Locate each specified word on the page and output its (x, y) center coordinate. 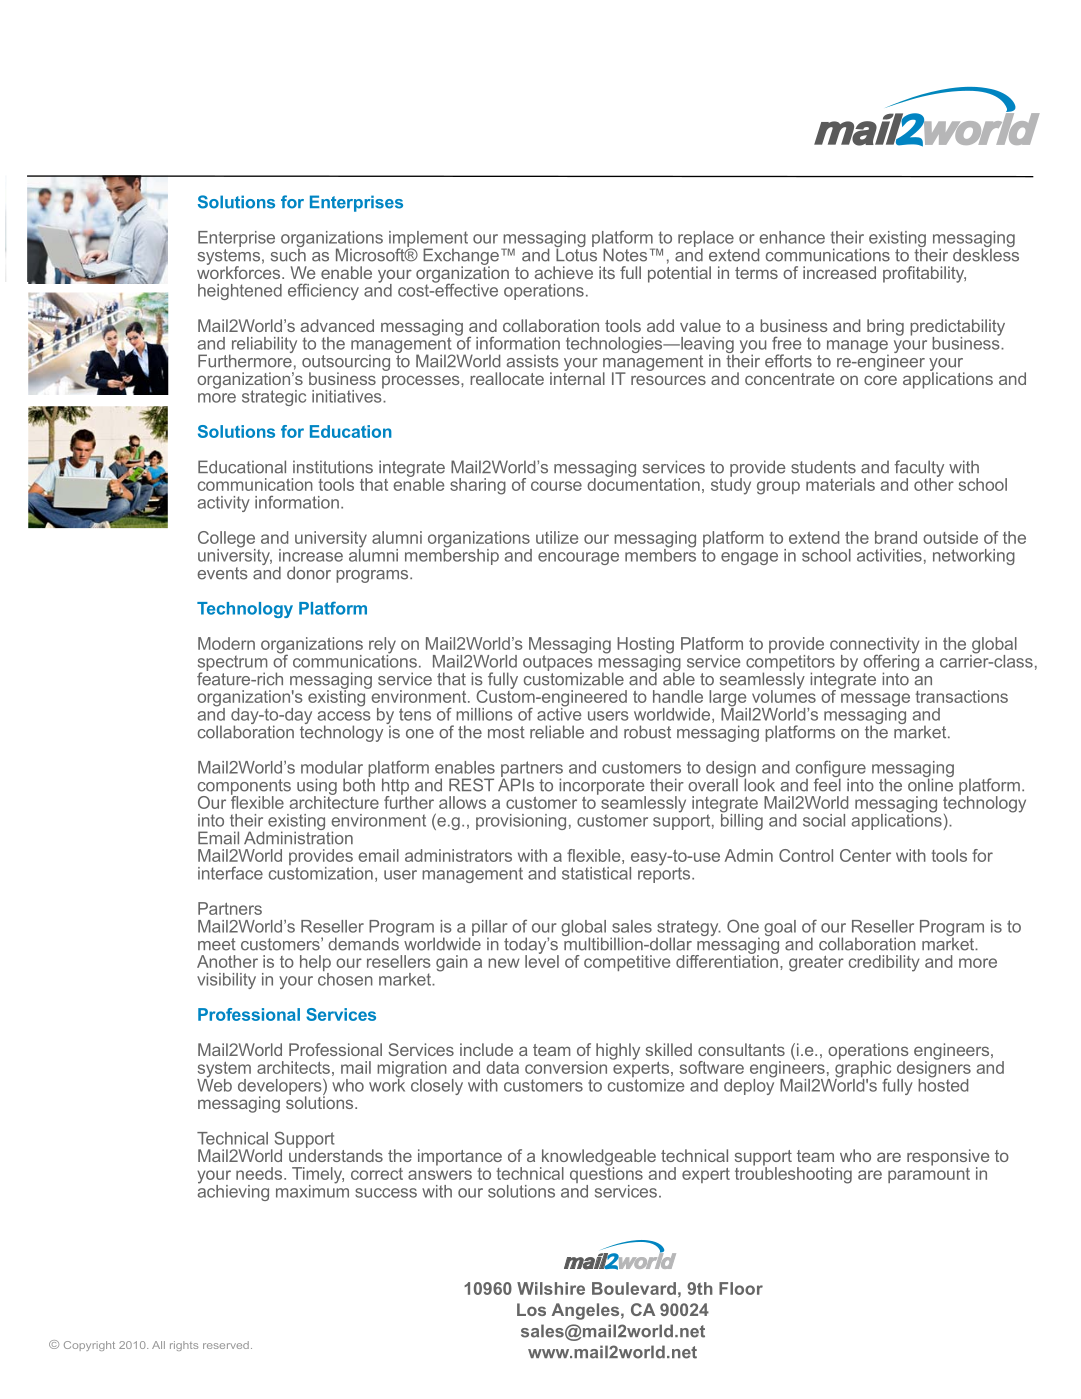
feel (827, 784)
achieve (563, 272)
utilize (557, 537)
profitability (924, 274)
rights (184, 1346)
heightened (240, 292)
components (244, 788)
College (227, 540)
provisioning (521, 822)
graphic (863, 1069)
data (502, 1067)
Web (214, 1084)
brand (896, 537)
